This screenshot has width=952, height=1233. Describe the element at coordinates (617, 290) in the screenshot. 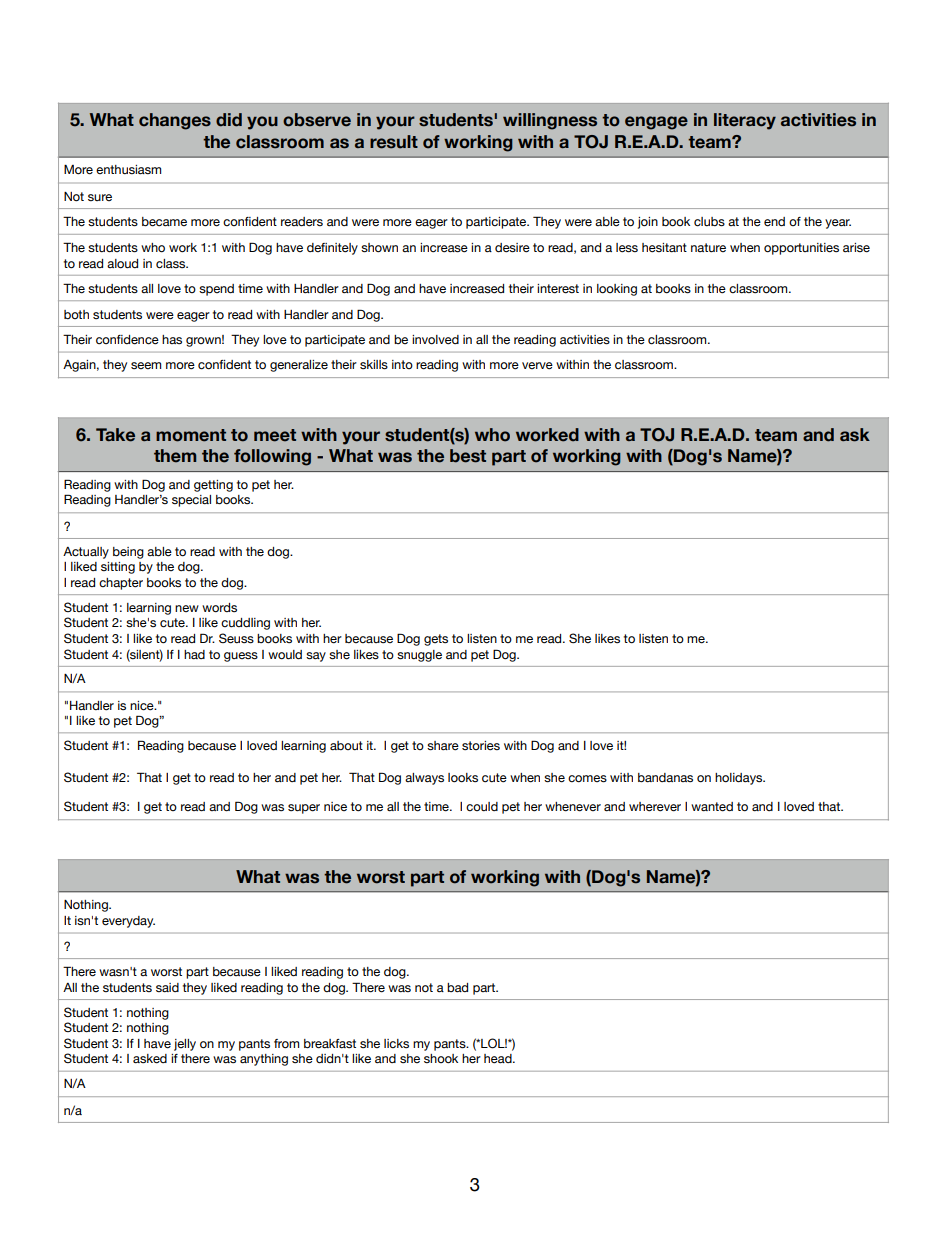

I see `looking` at that location.
